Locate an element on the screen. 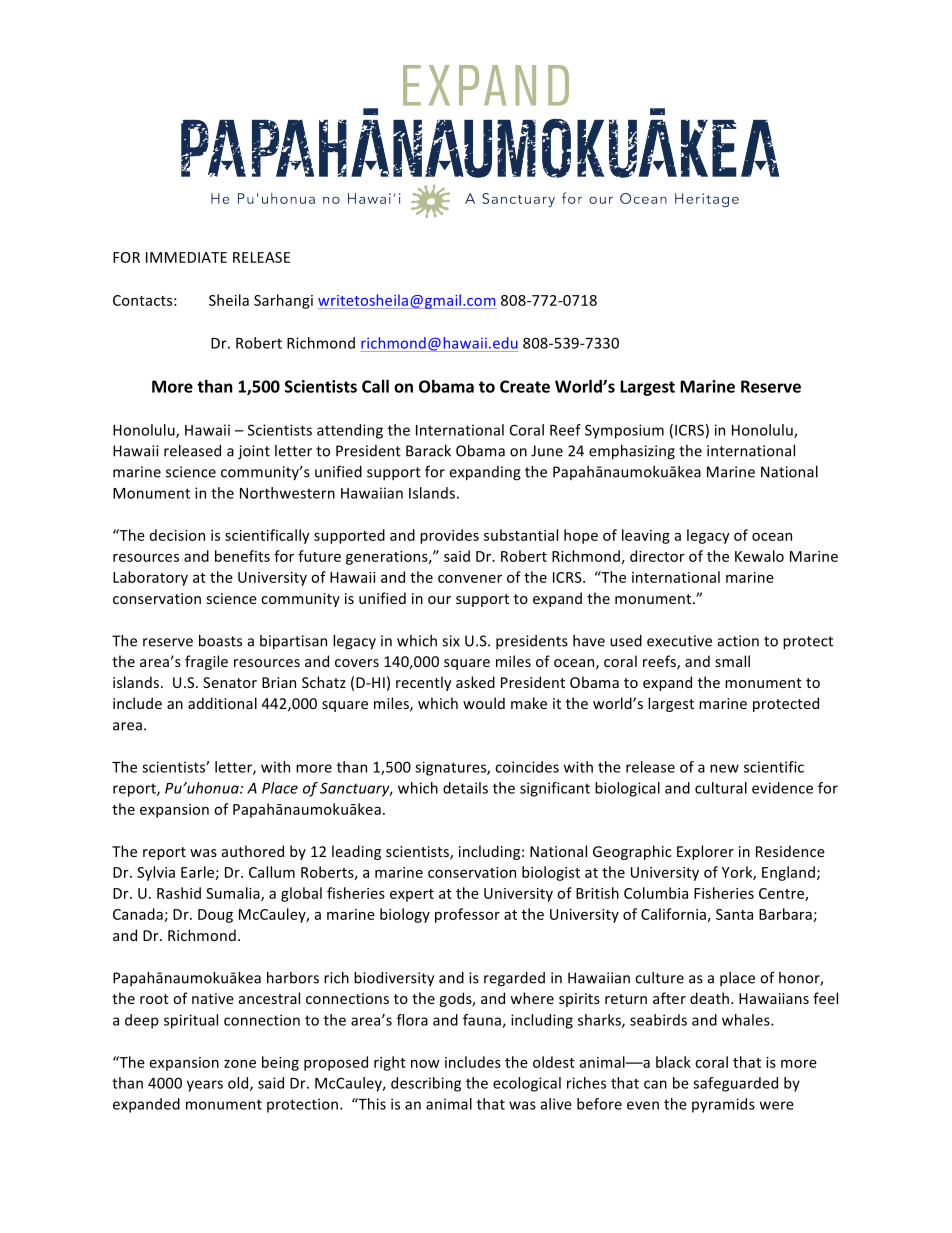 Image resolution: width=952 pixels, height=1233 pixels. IMMEDIATE is located at coordinates (186, 257).
